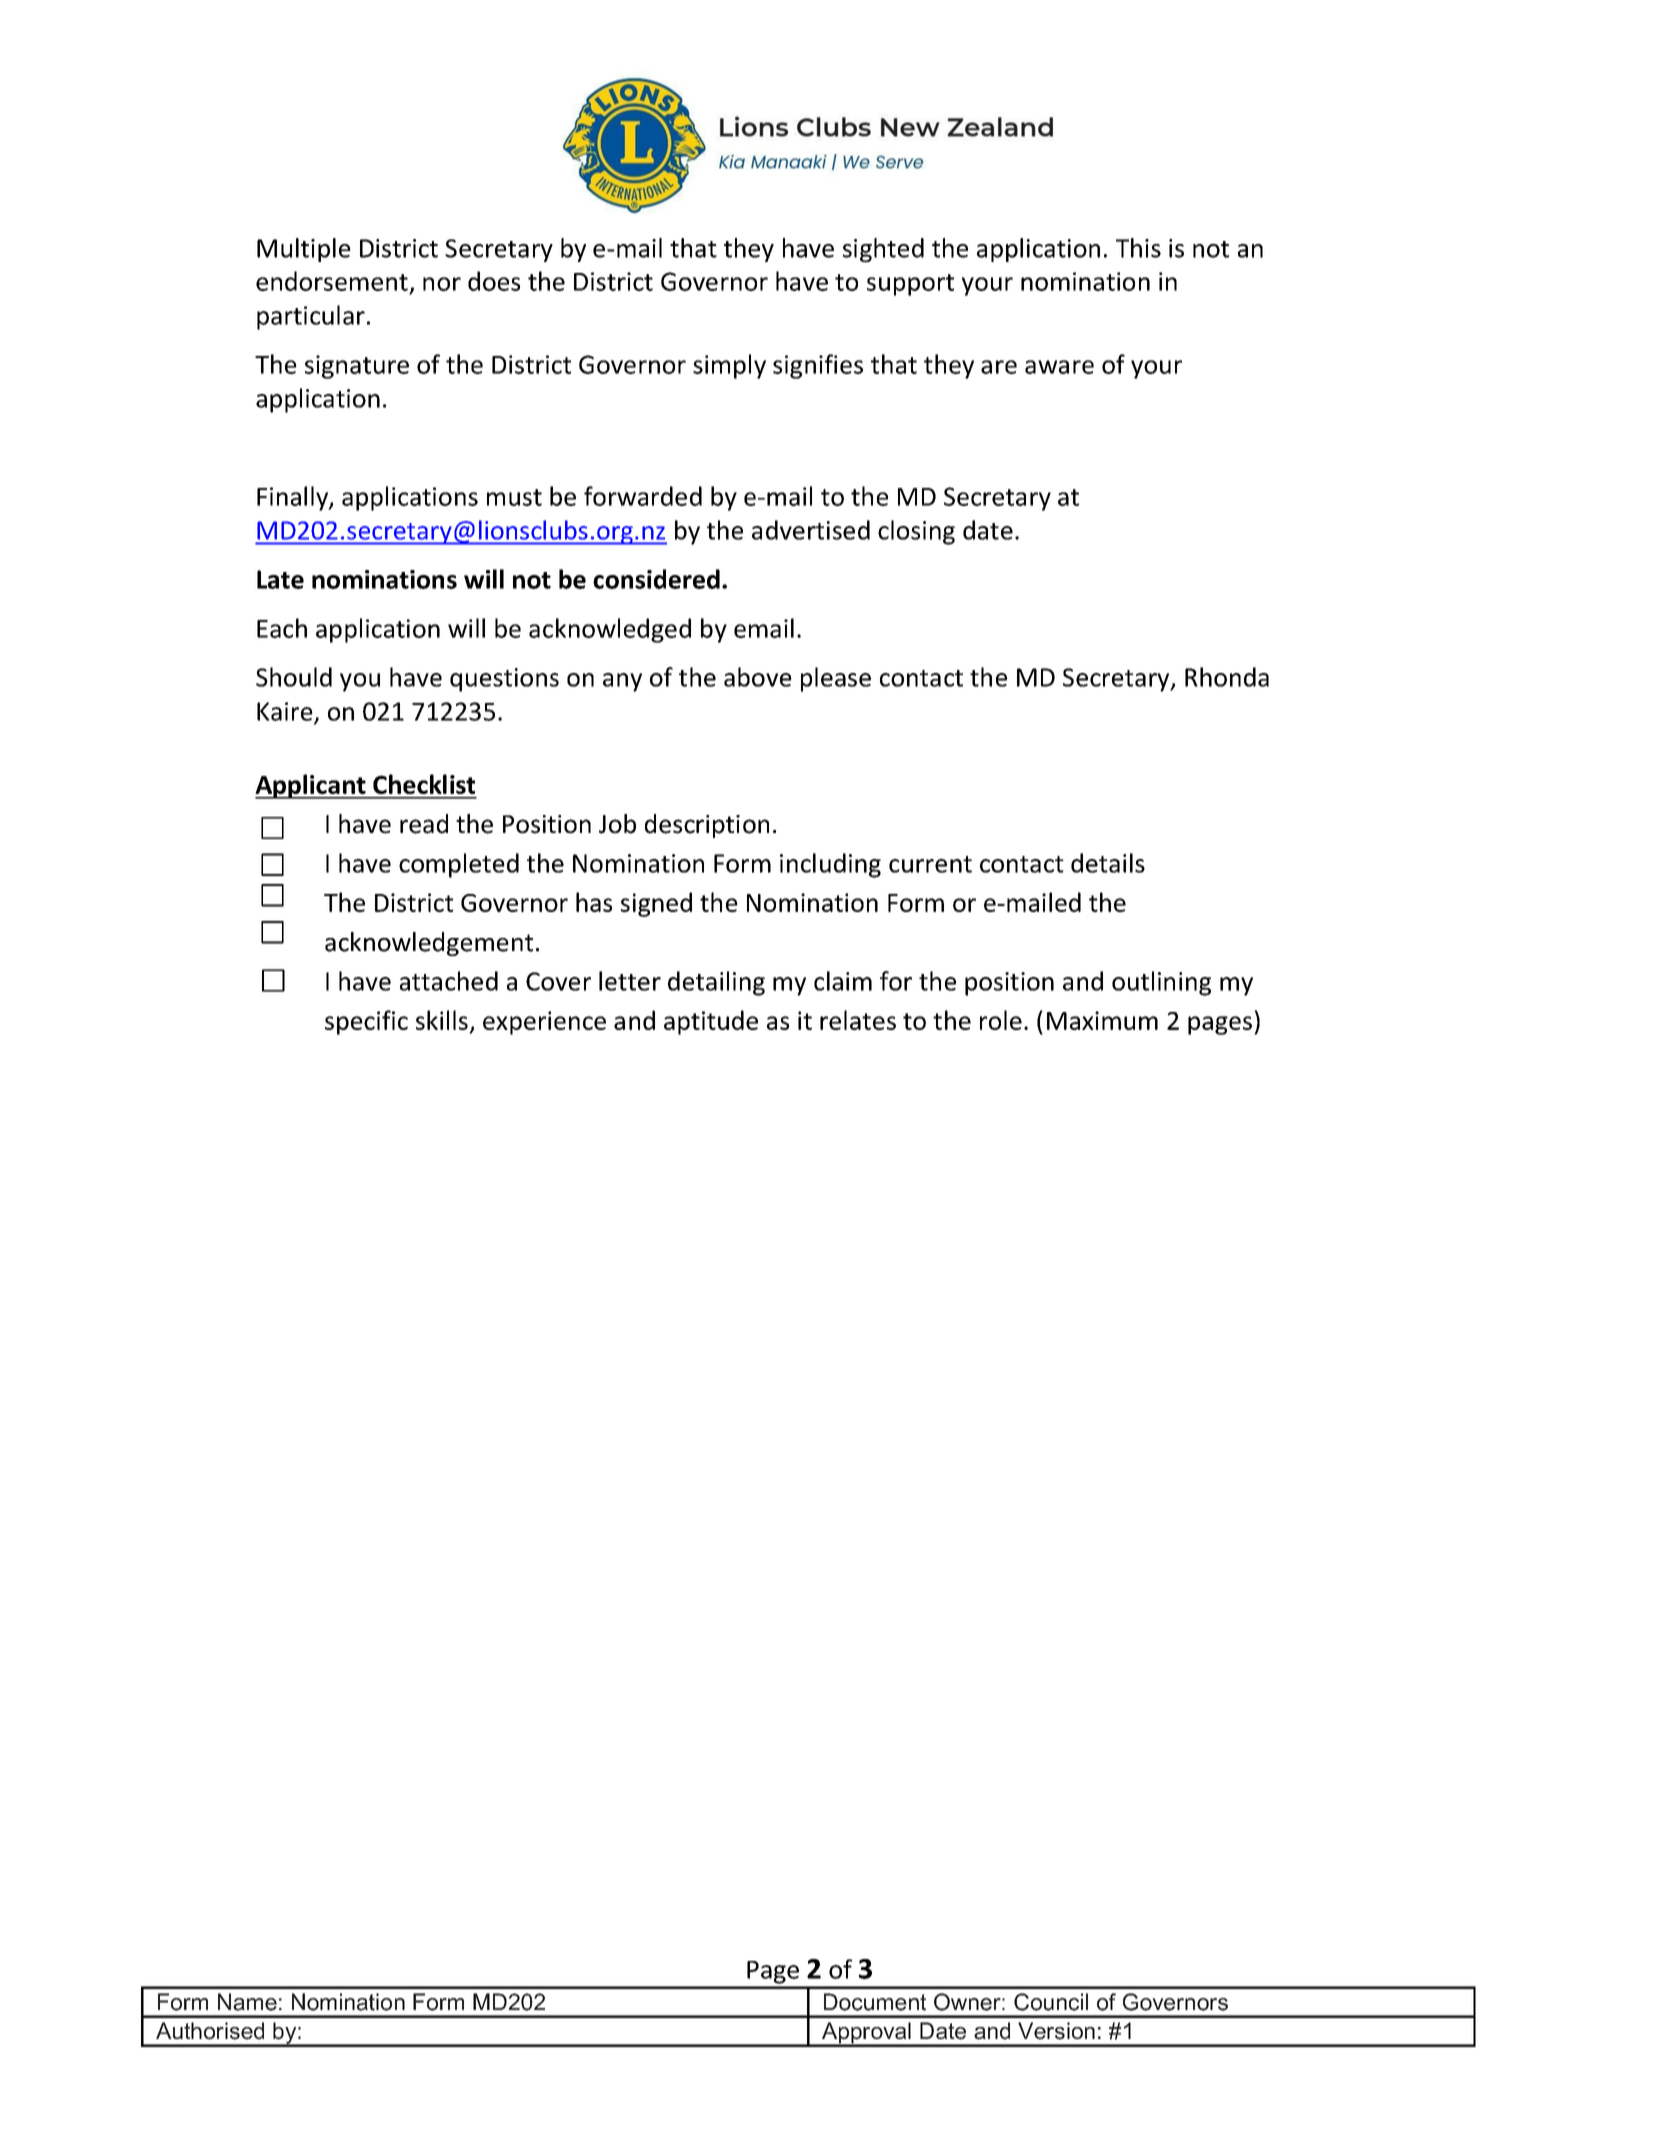 The width and height of the page is (1659, 2146). I want to click on Document, so click(875, 2002).
